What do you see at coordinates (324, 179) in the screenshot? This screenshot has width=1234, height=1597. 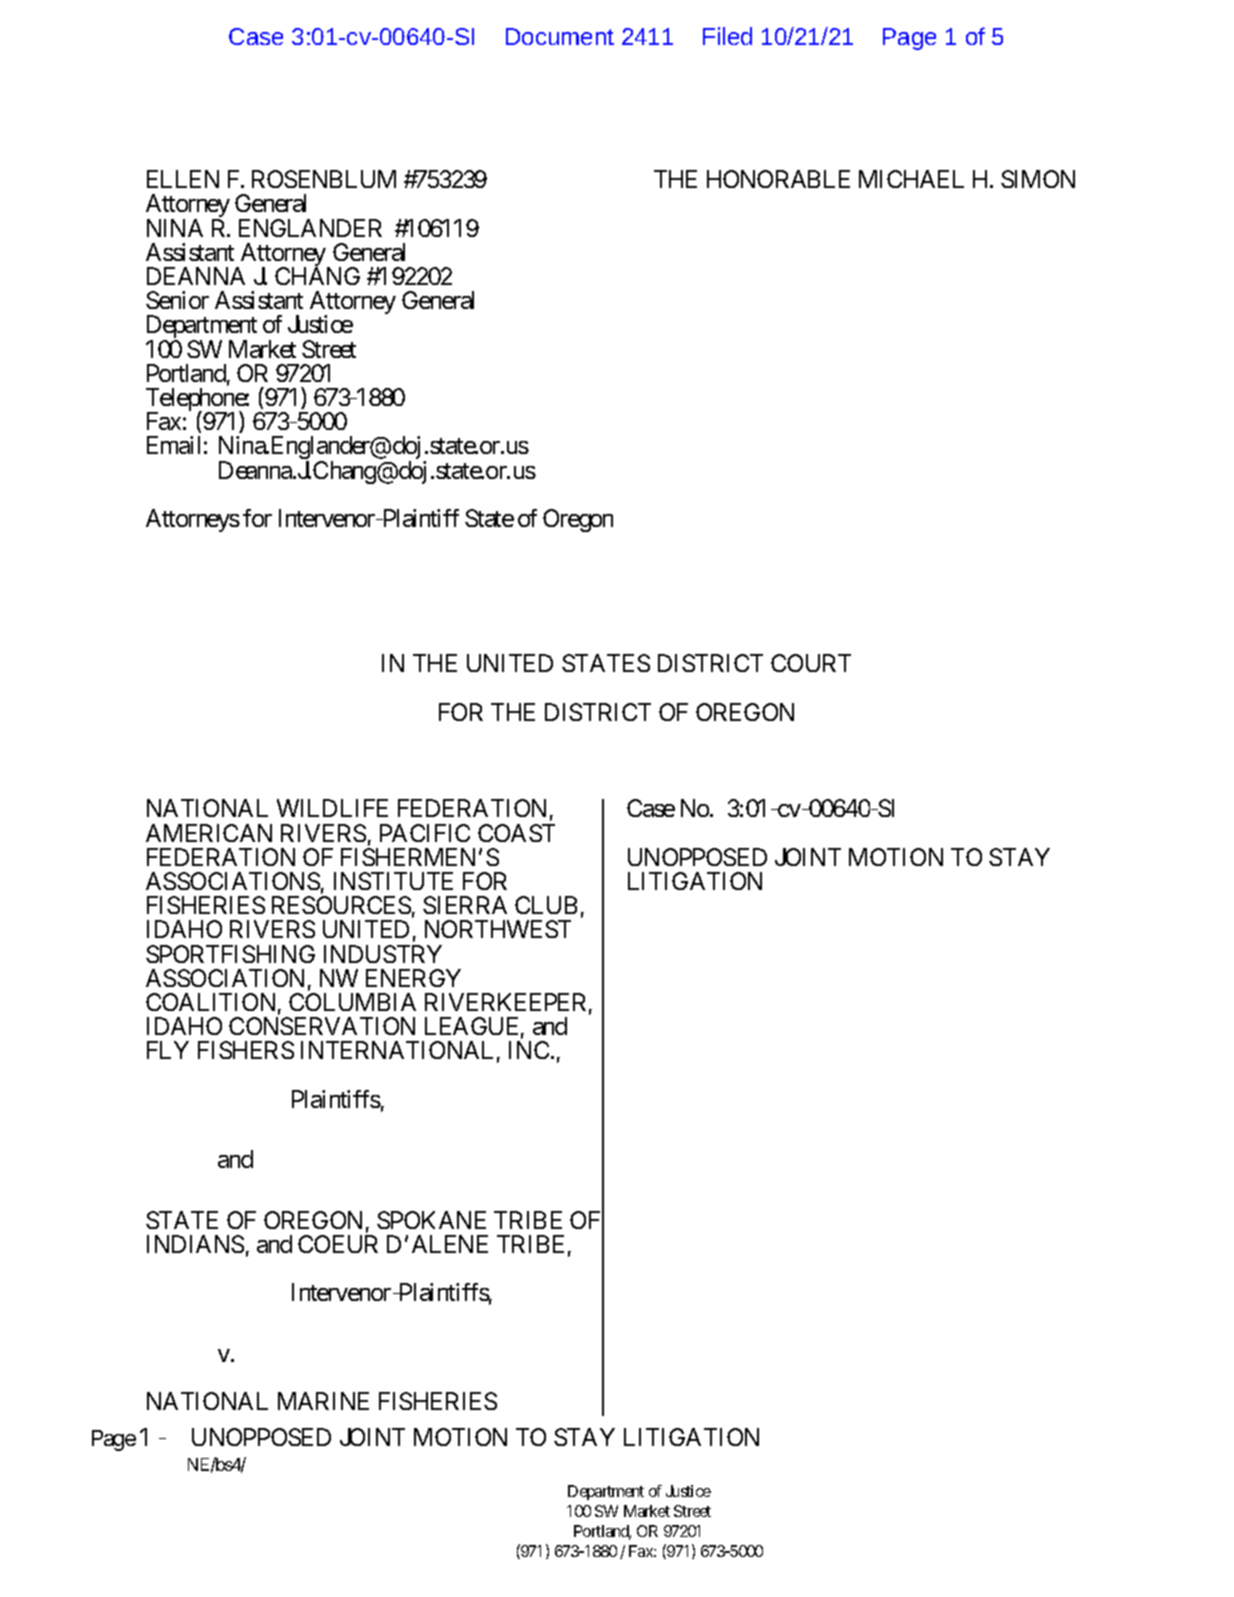 I see `ROSENBLUM` at bounding box center [324, 179].
